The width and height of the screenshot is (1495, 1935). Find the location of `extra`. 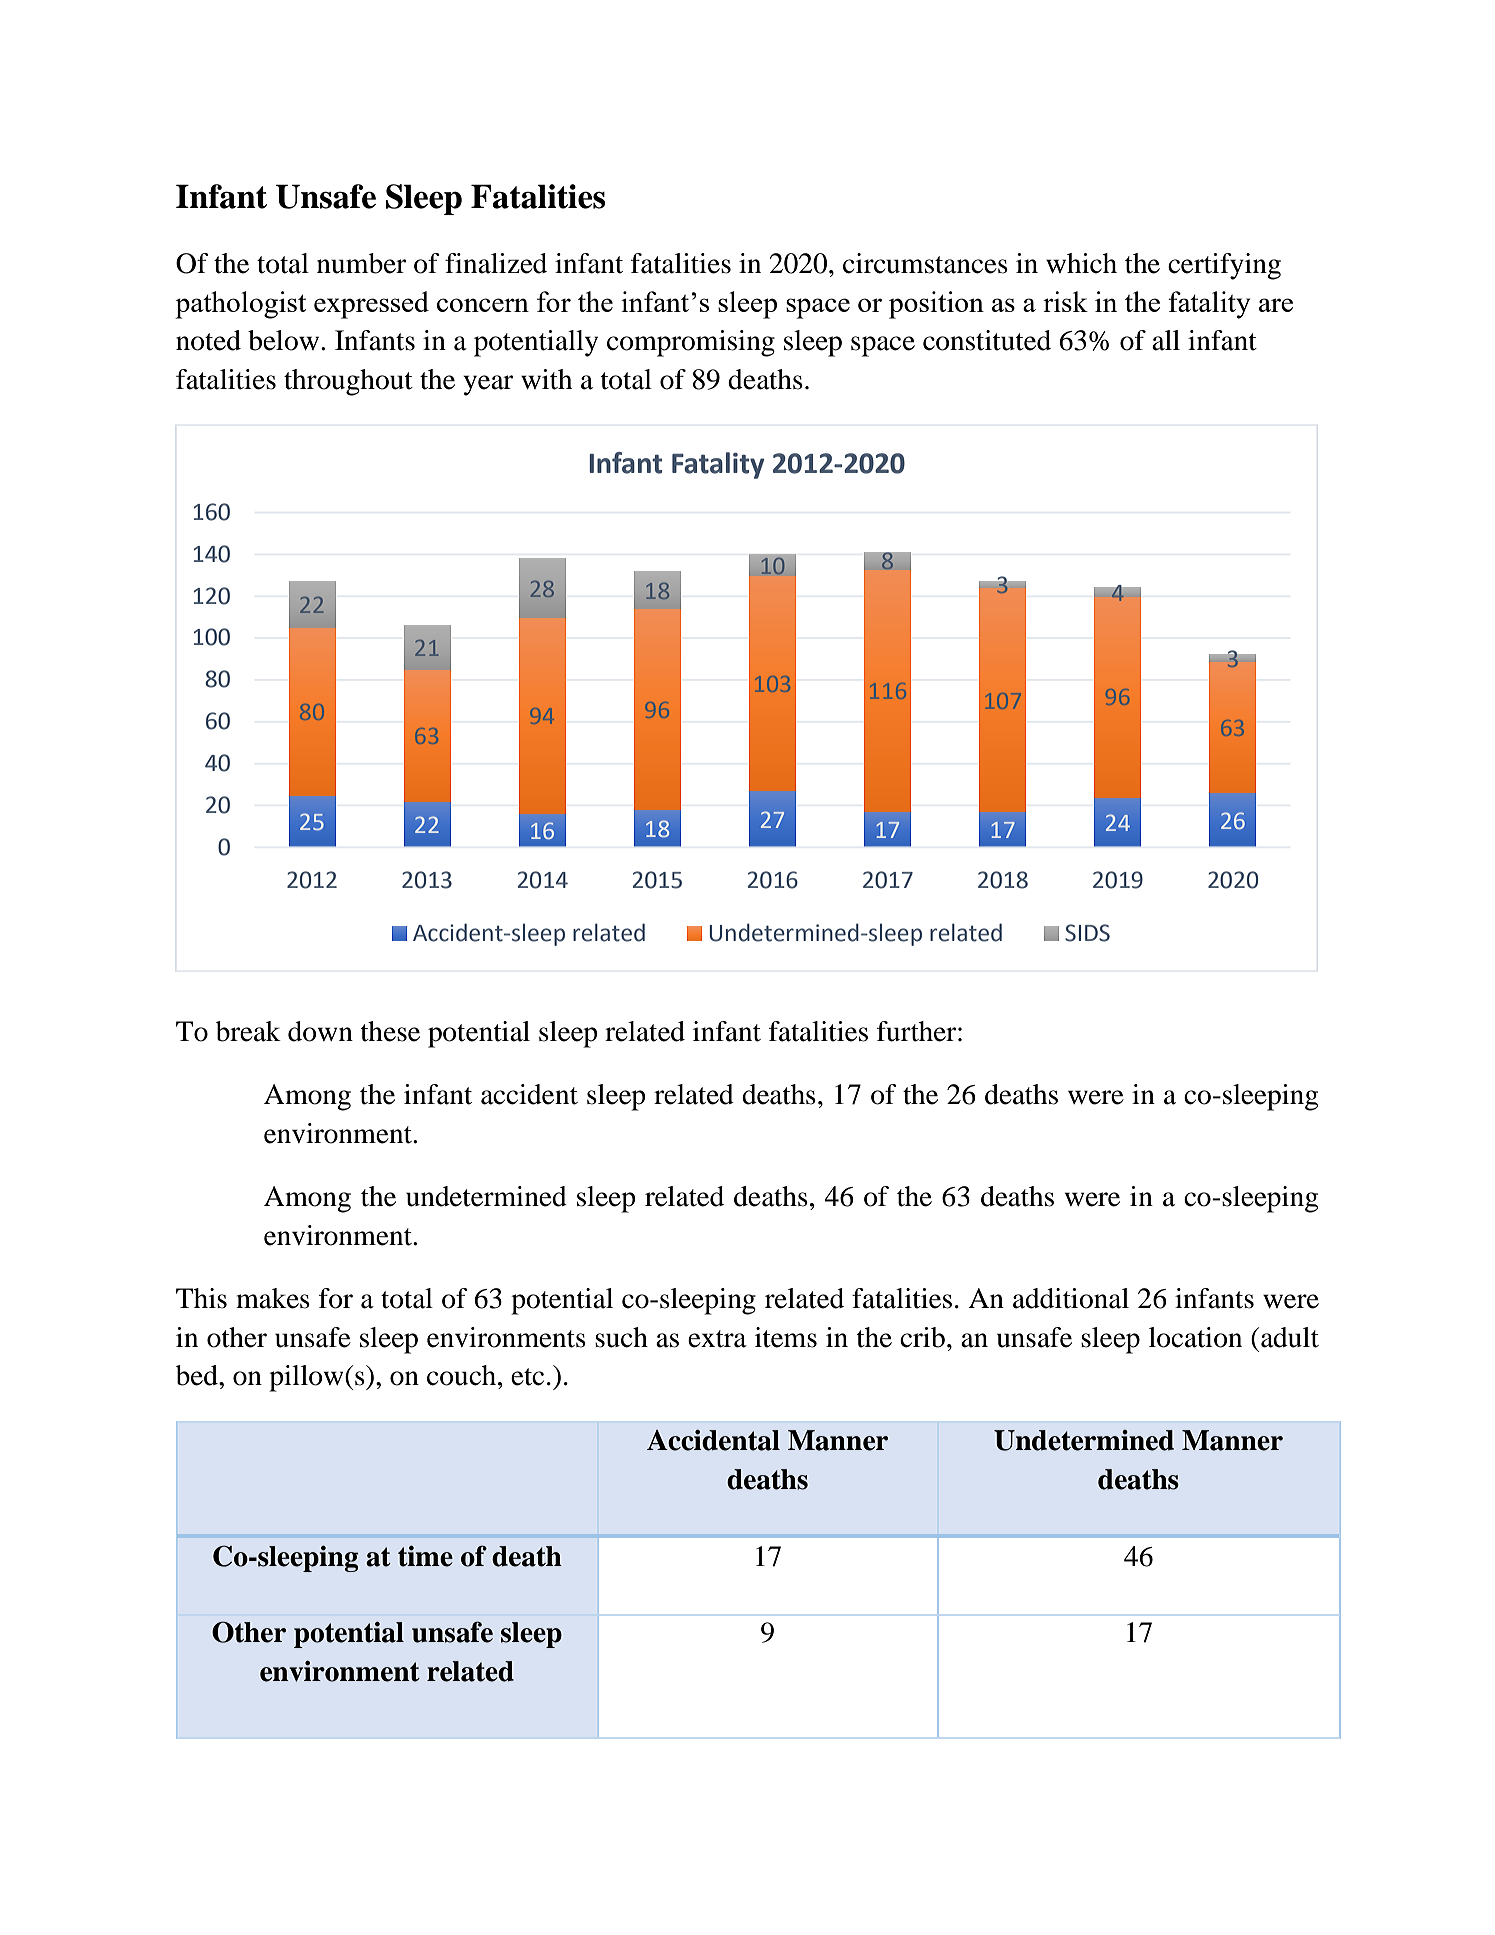

extra is located at coordinates (717, 1339).
